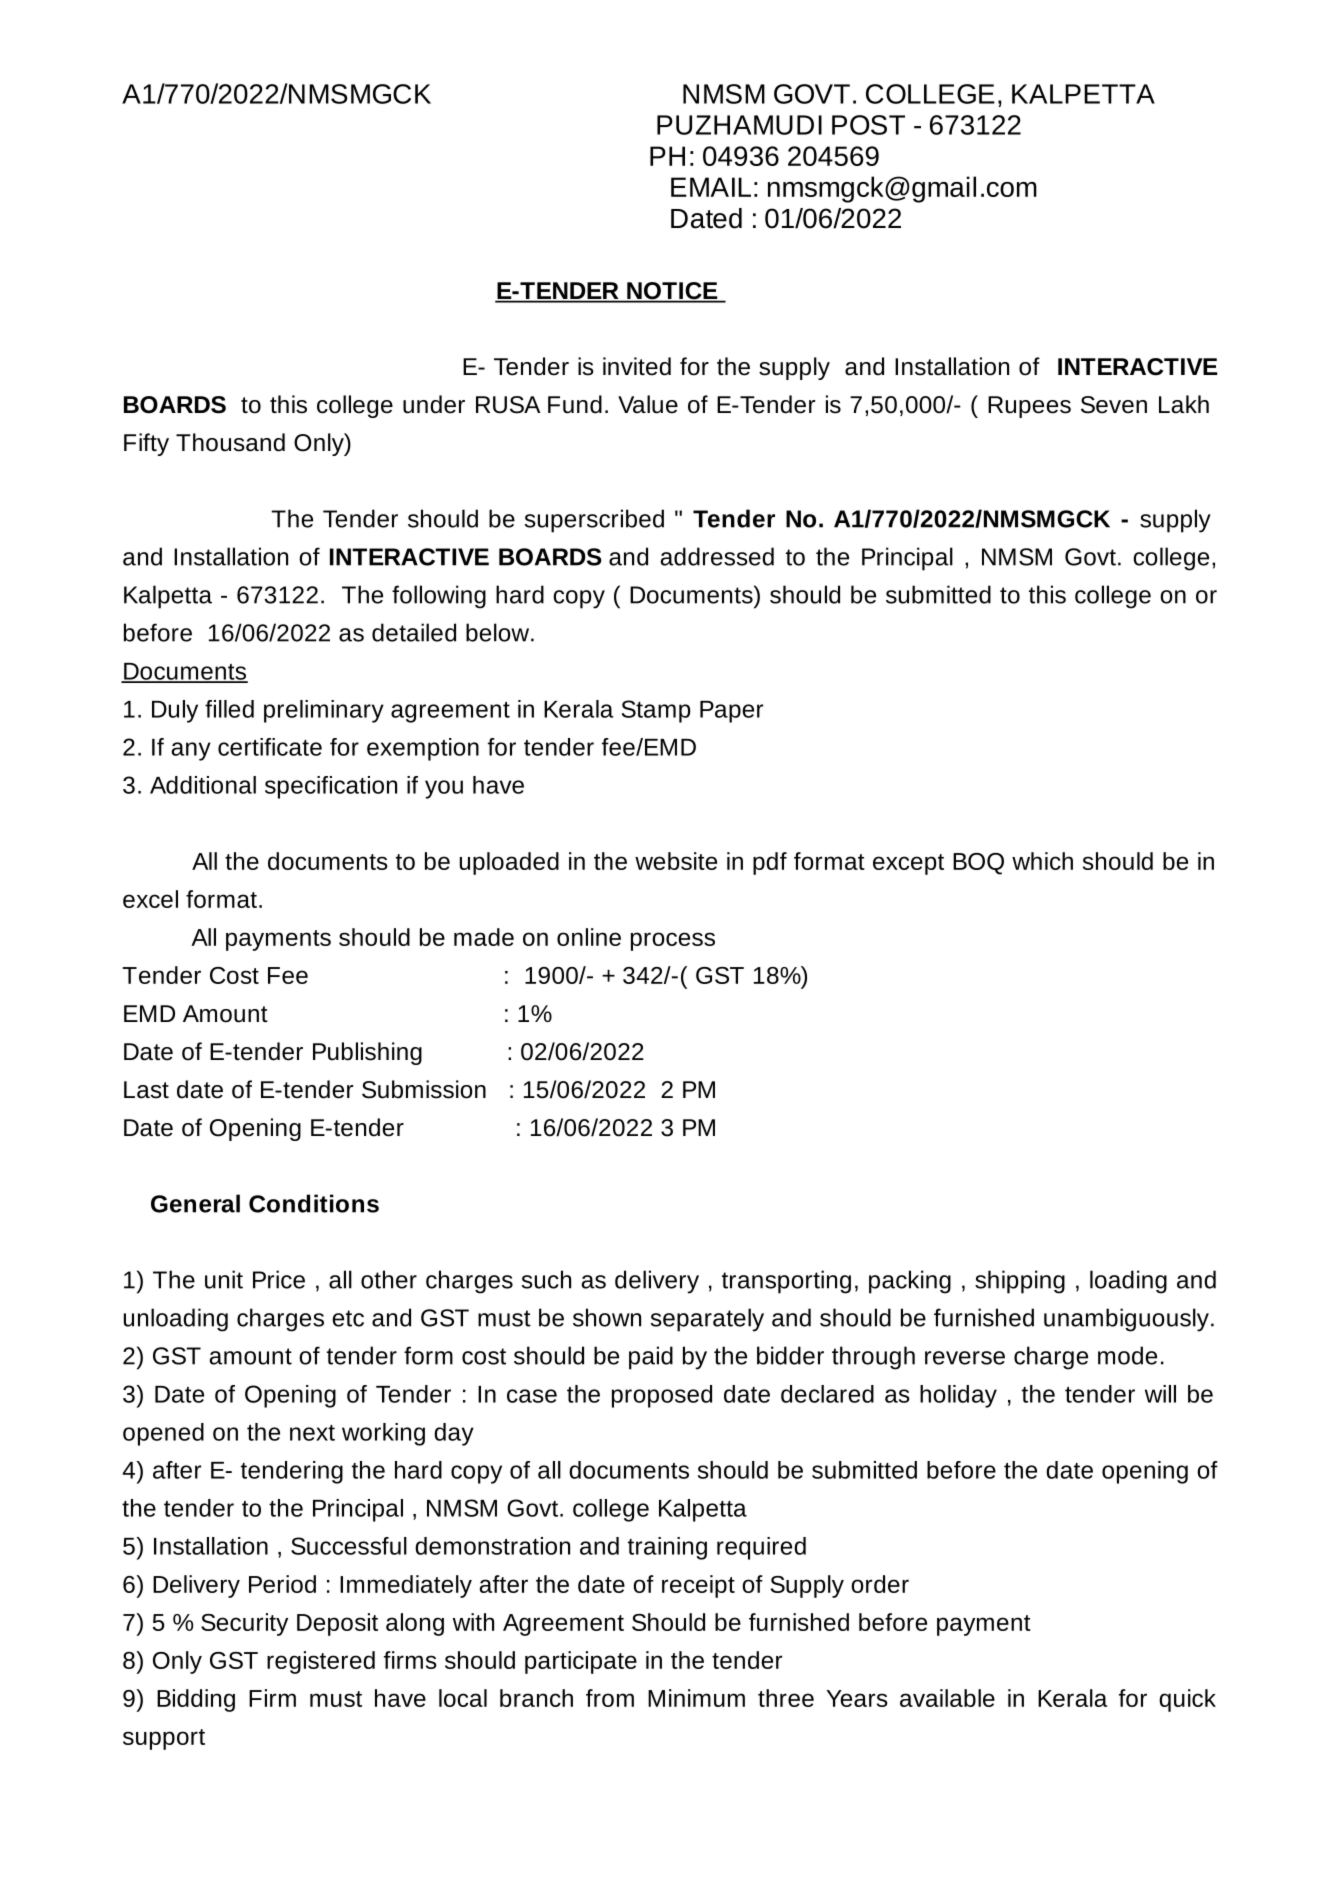  What do you see at coordinates (229, 709) in the page?
I see `filled` at bounding box center [229, 709].
